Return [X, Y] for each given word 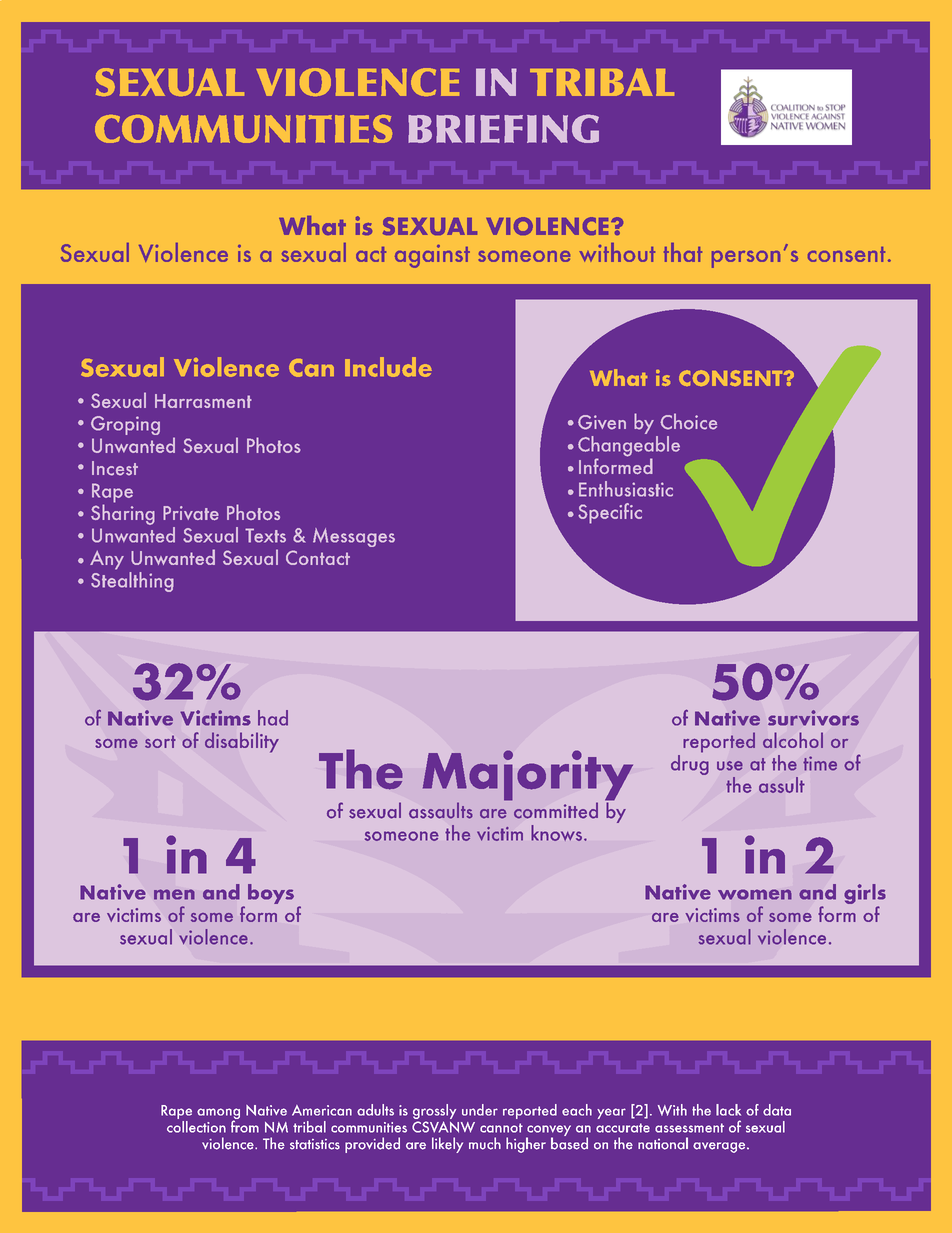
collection [196, 1125]
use [730, 766]
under [480, 1110]
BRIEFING [503, 128]
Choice [688, 421]
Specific [610, 513]
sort [160, 741]
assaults [441, 810]
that [683, 252]
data [777, 1110]
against [432, 256]
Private [191, 513]
